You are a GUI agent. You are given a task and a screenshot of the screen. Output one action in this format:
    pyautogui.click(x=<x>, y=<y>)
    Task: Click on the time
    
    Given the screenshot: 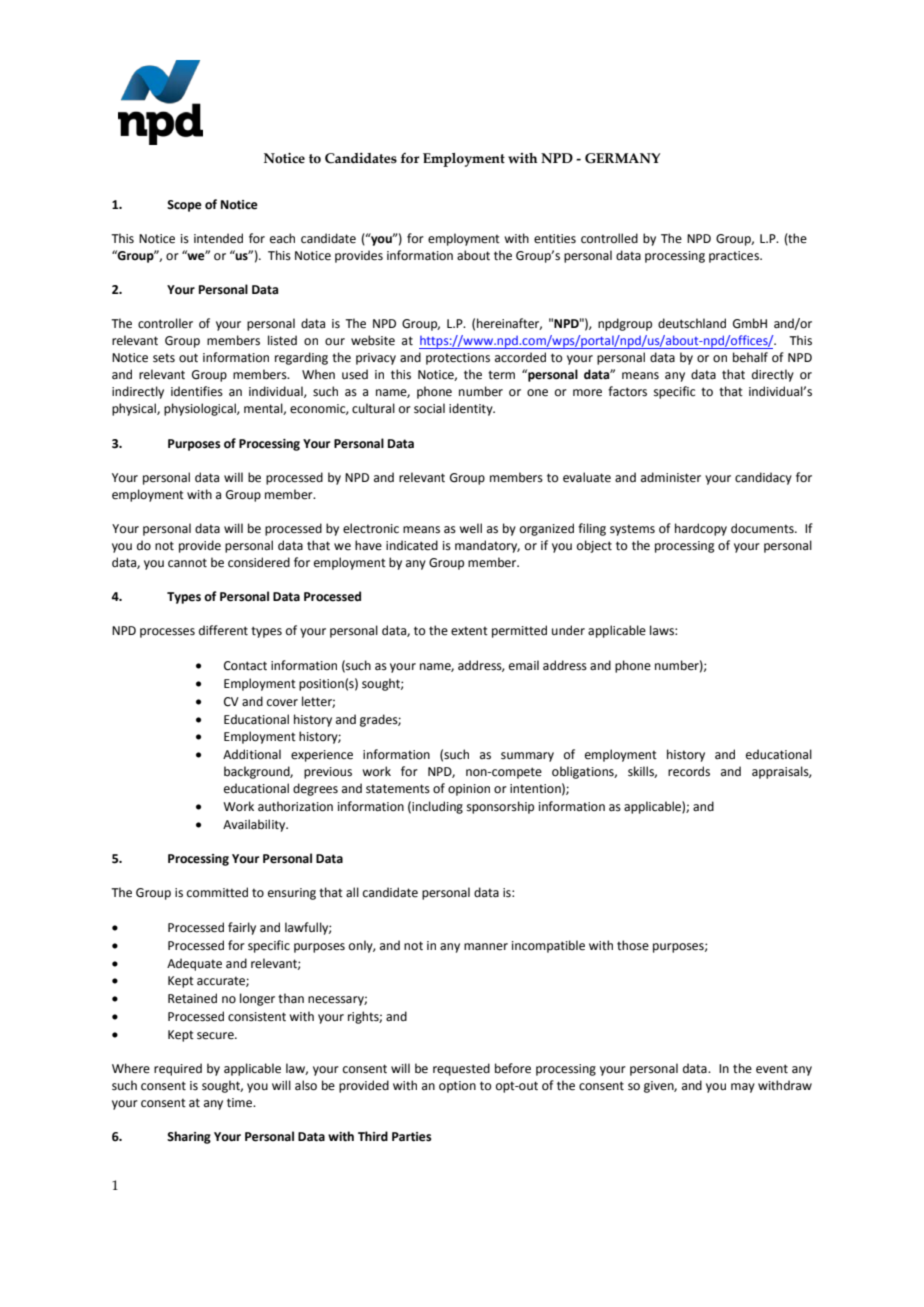 What is the action you would take?
    pyautogui.click(x=241, y=1103)
